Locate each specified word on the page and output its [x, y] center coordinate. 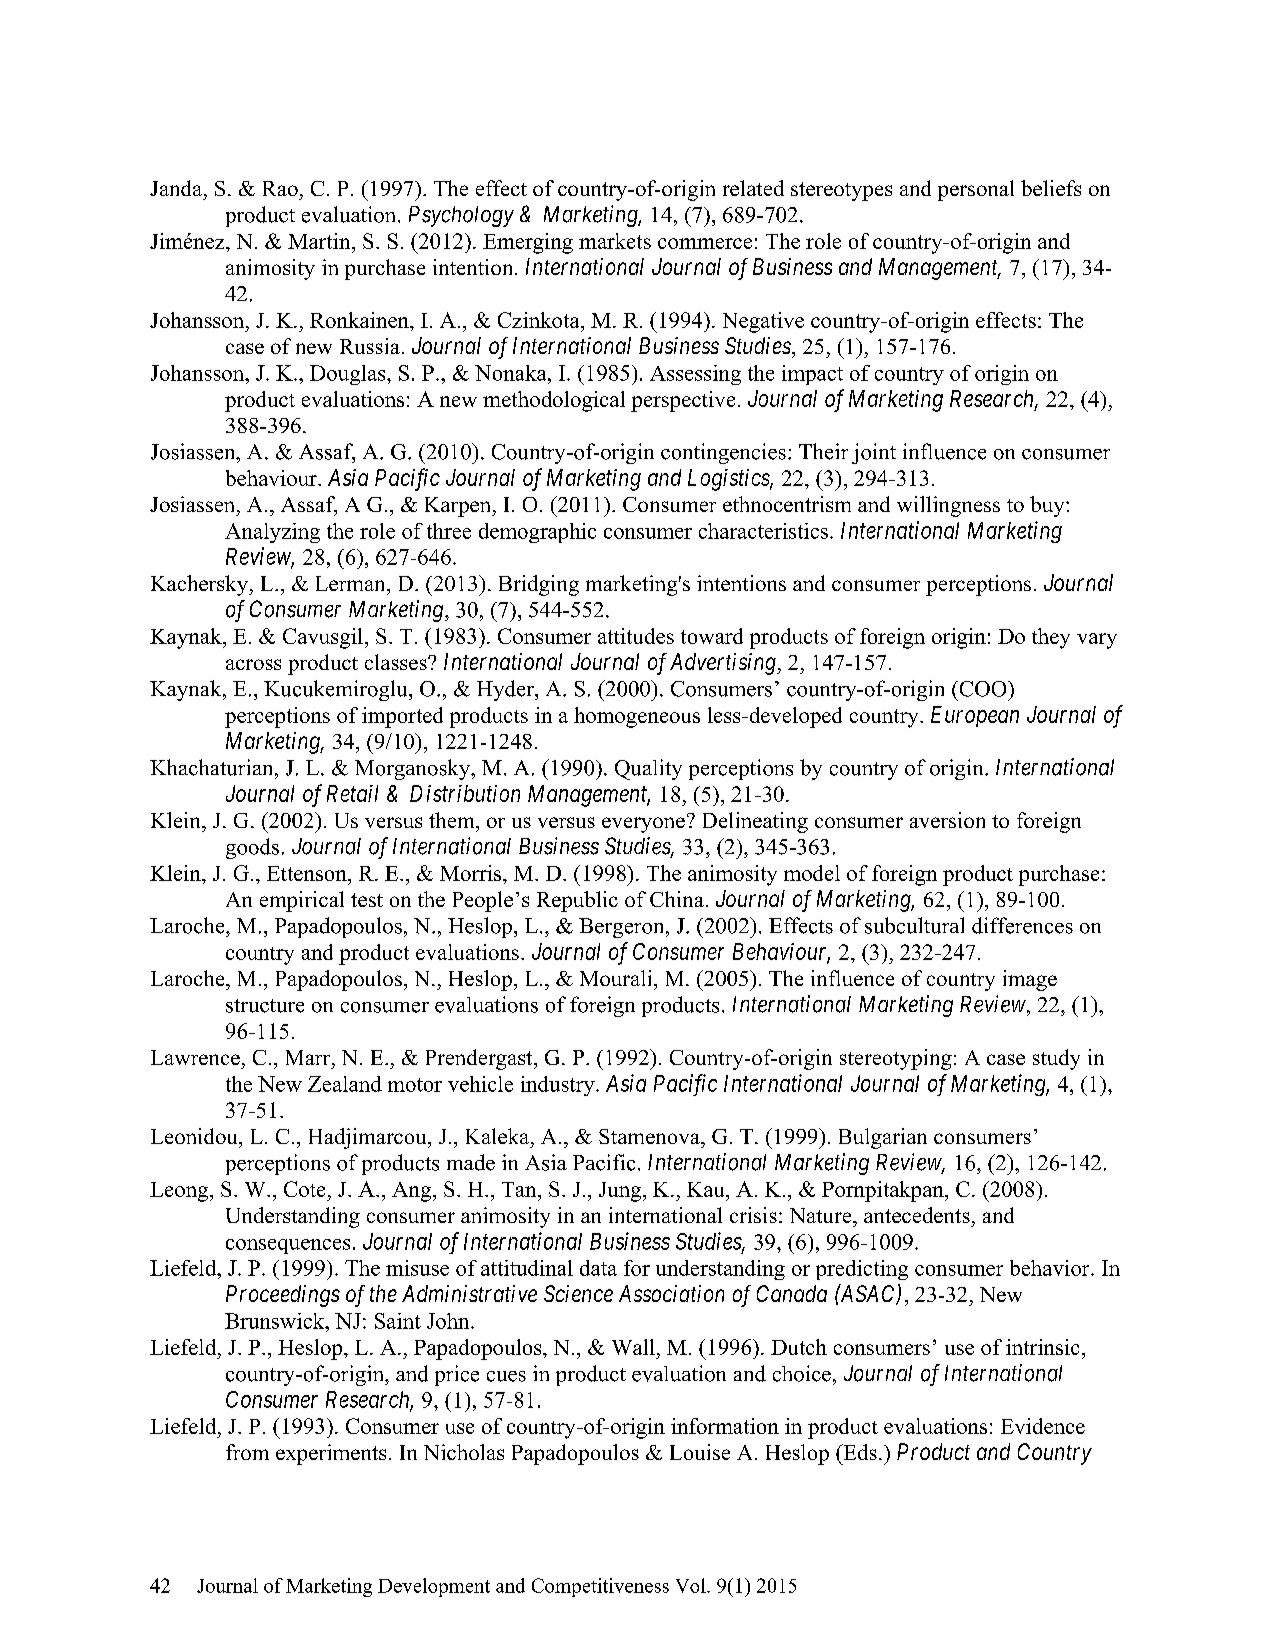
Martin [320, 241]
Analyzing [272, 533]
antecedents [917, 1215]
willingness [948, 506]
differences [1022, 925]
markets [615, 241]
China [677, 899]
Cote [304, 1189]
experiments [331, 1454]
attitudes [636, 636]
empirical [302, 901]
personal [976, 190]
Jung [621, 1192]
